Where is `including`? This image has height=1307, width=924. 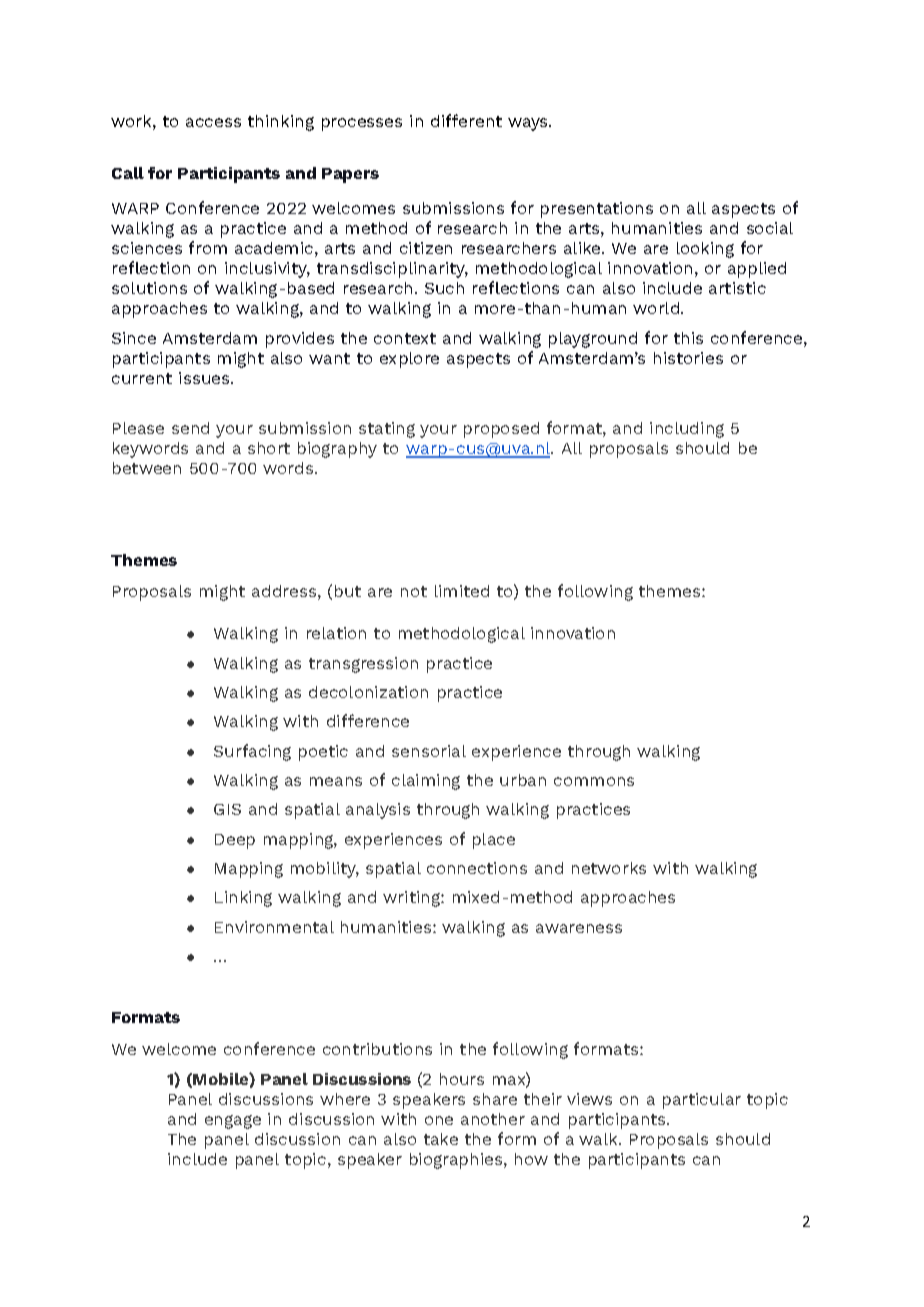 including is located at coordinates (687, 430).
